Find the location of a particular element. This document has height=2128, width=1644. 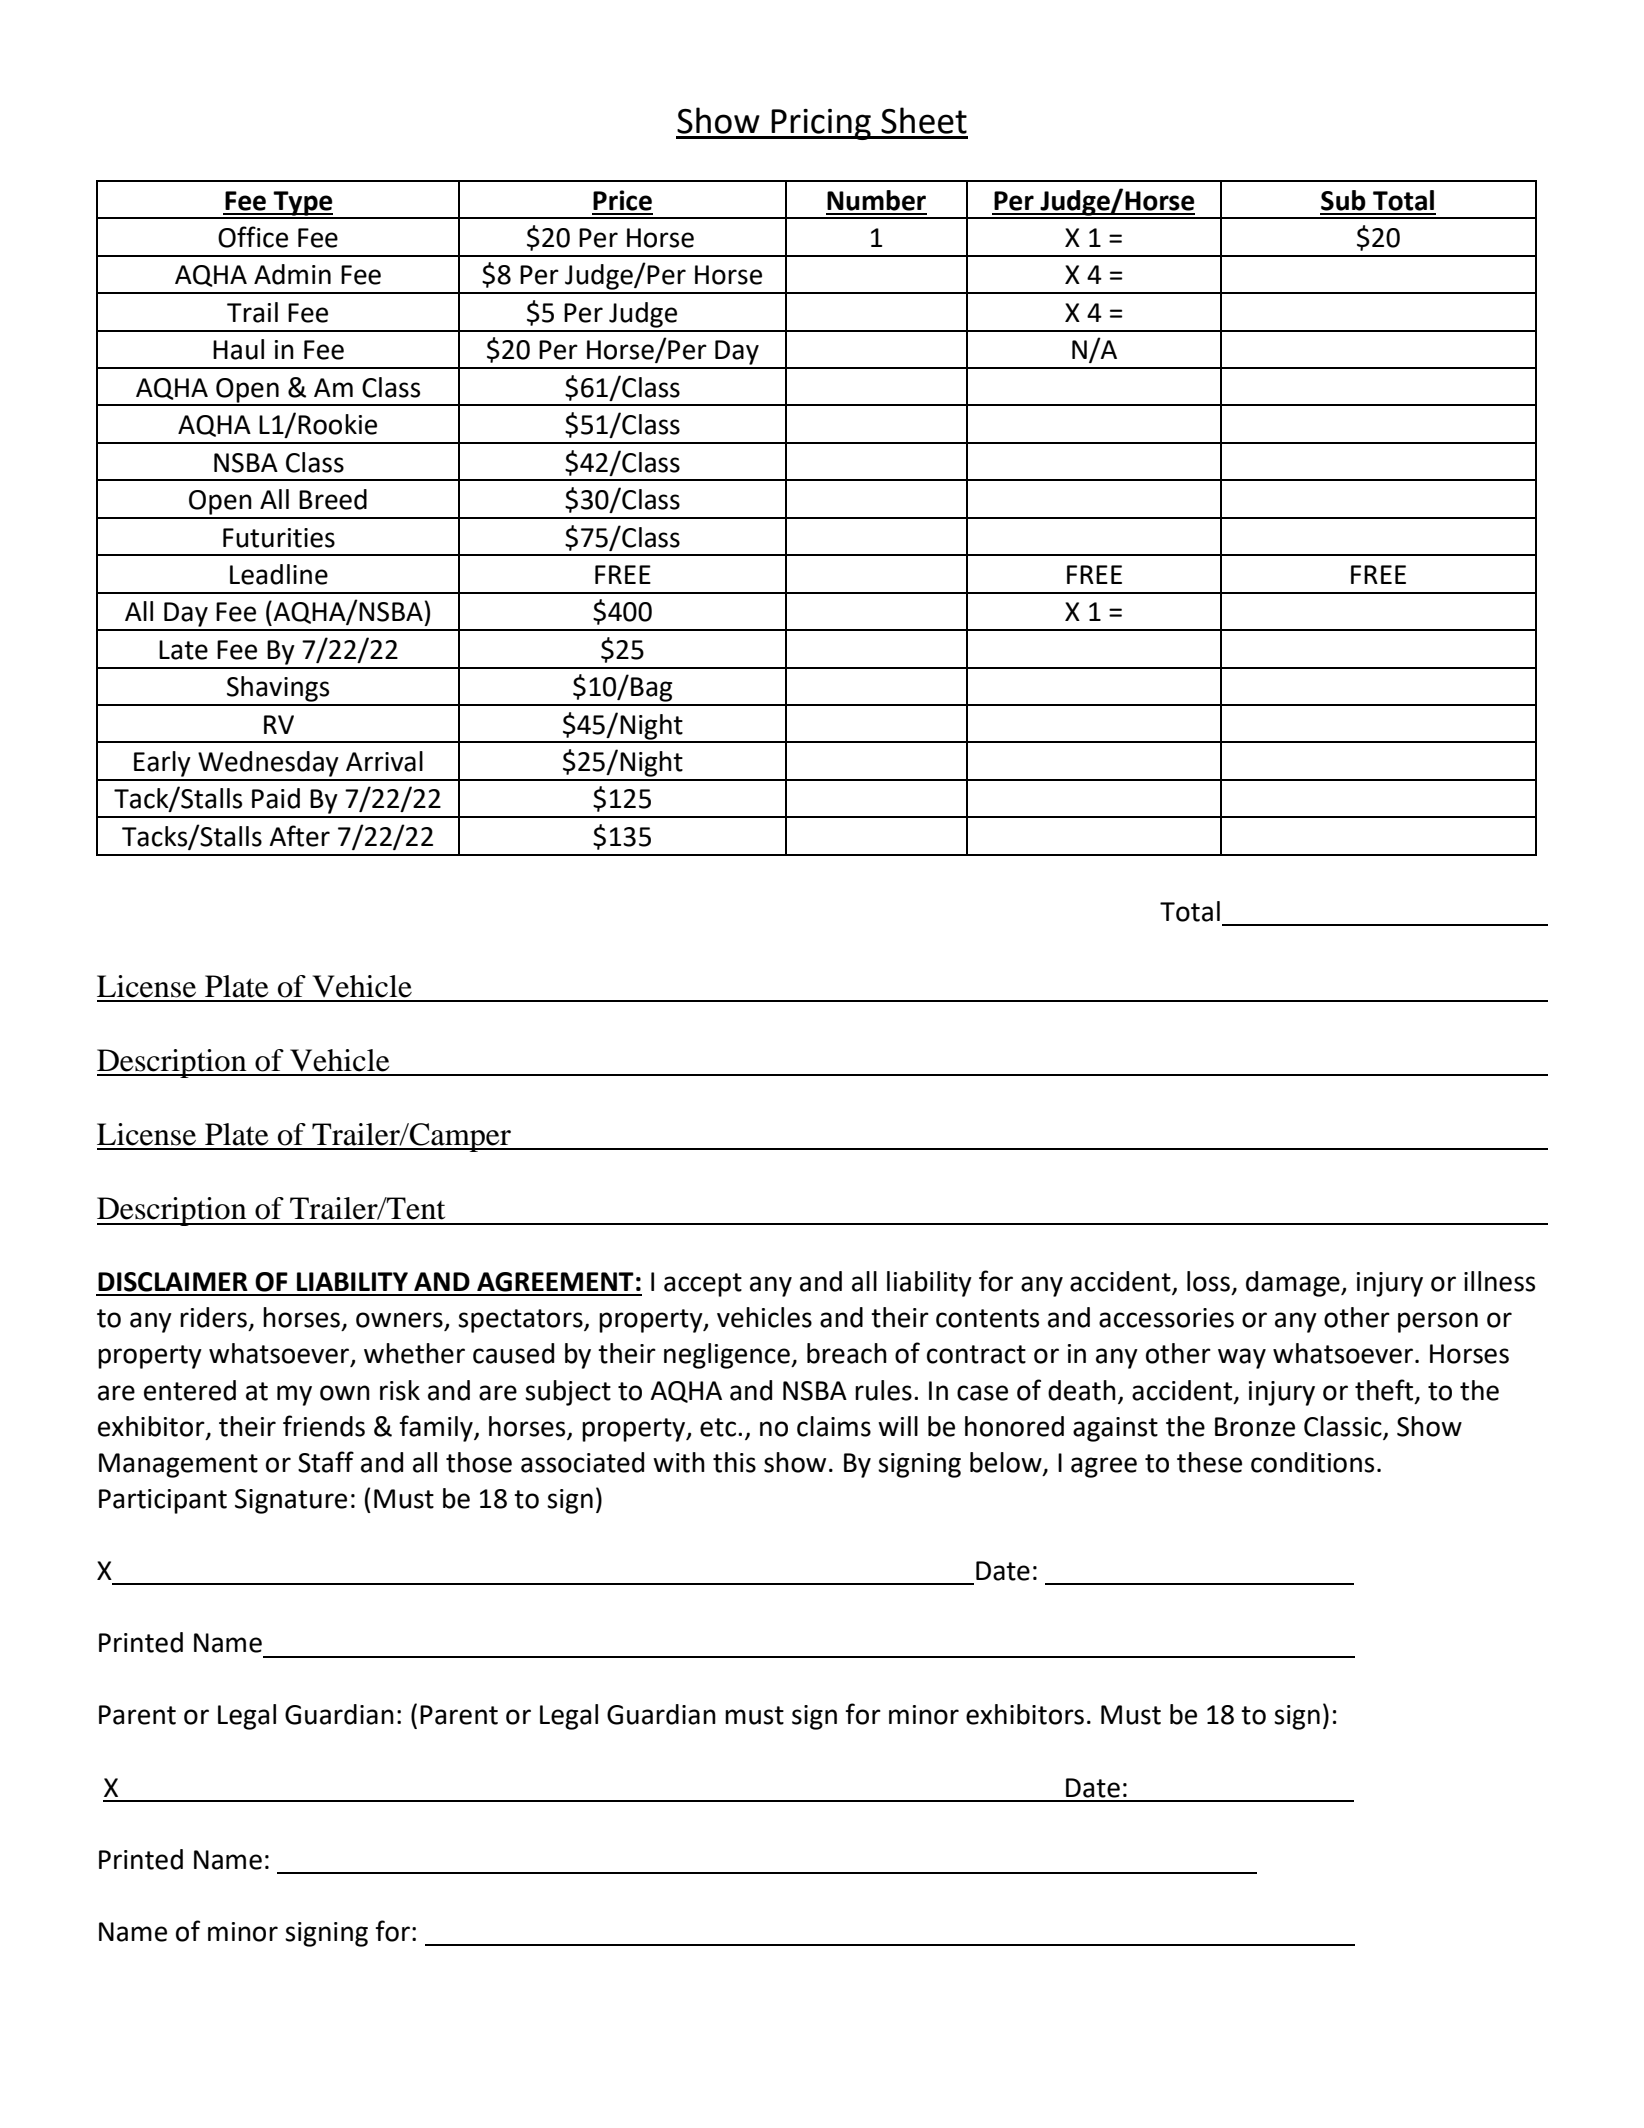

Arrival is located at coordinates (384, 761).
